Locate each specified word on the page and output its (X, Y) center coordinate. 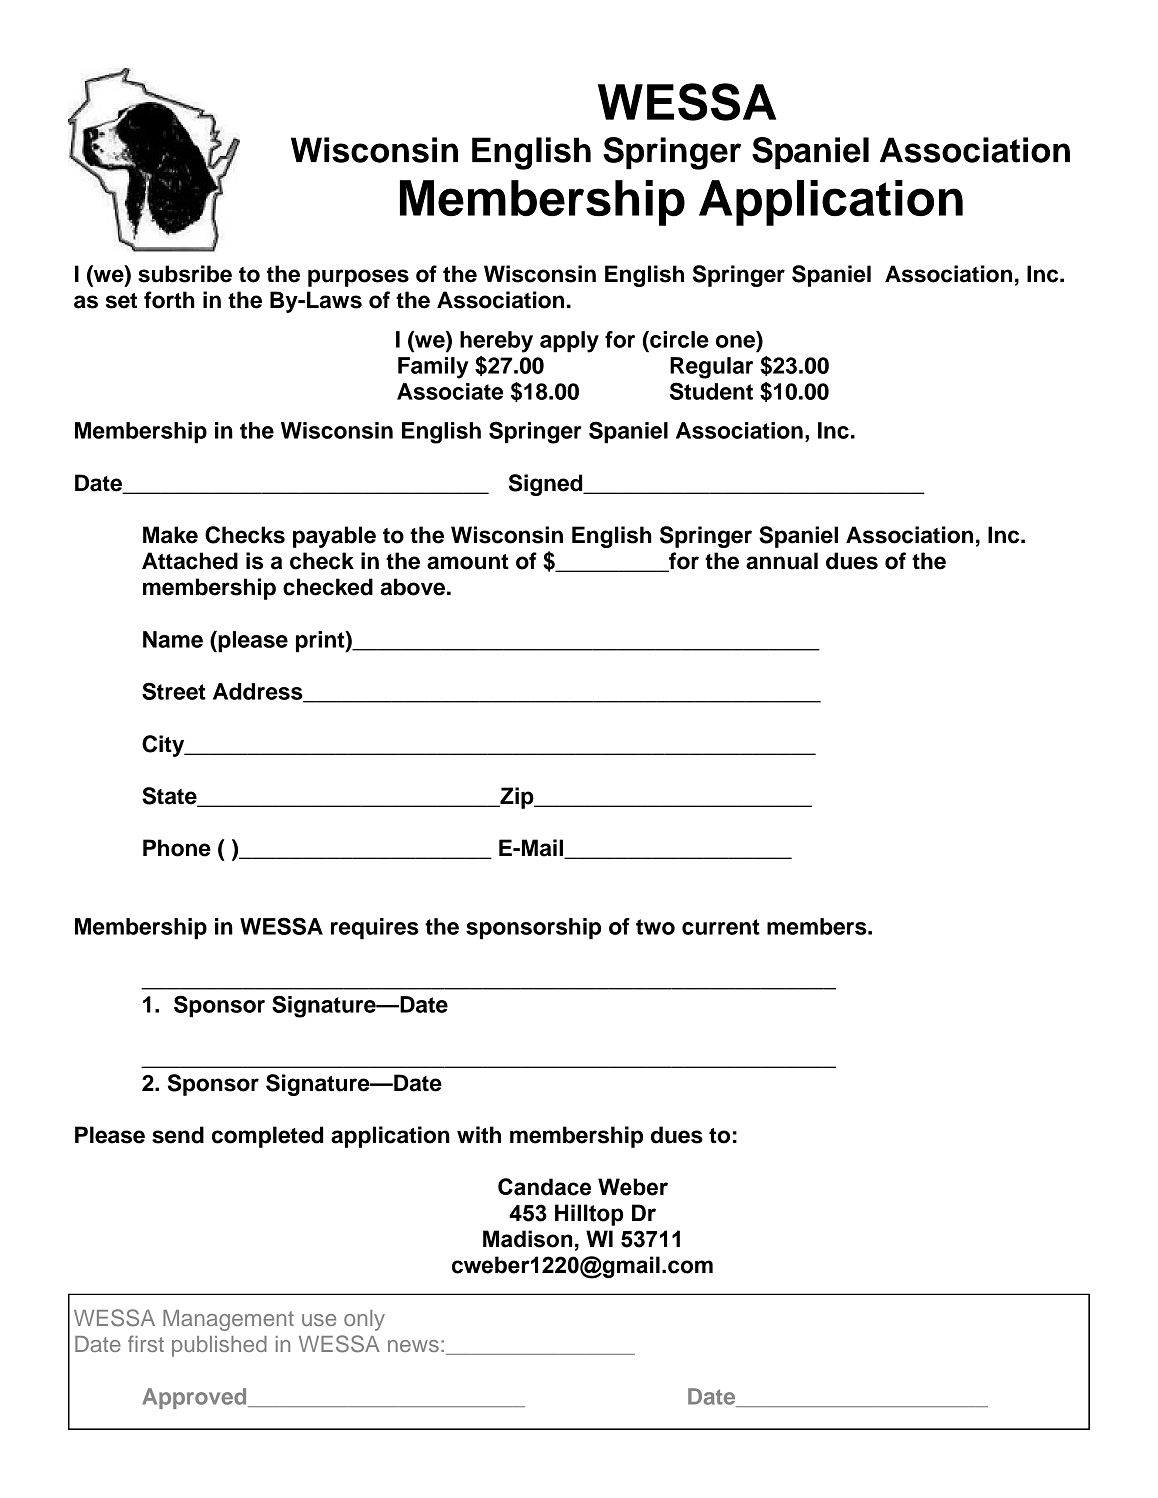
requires (375, 929)
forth (169, 300)
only (364, 1320)
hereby (496, 342)
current (721, 927)
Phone (177, 848)
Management (228, 1320)
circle (678, 339)
